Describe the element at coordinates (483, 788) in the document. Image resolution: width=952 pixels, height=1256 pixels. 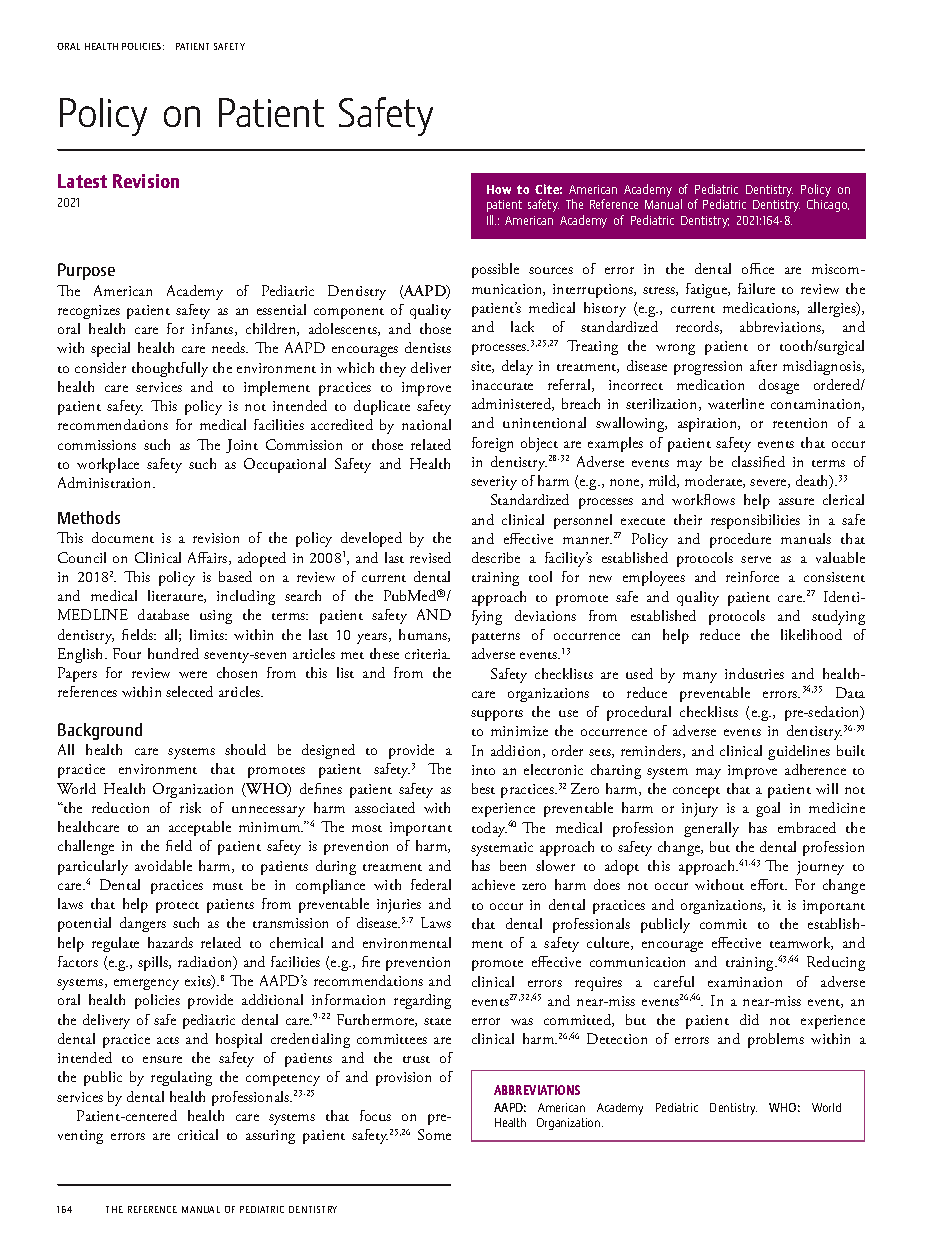
I see `best` at that location.
